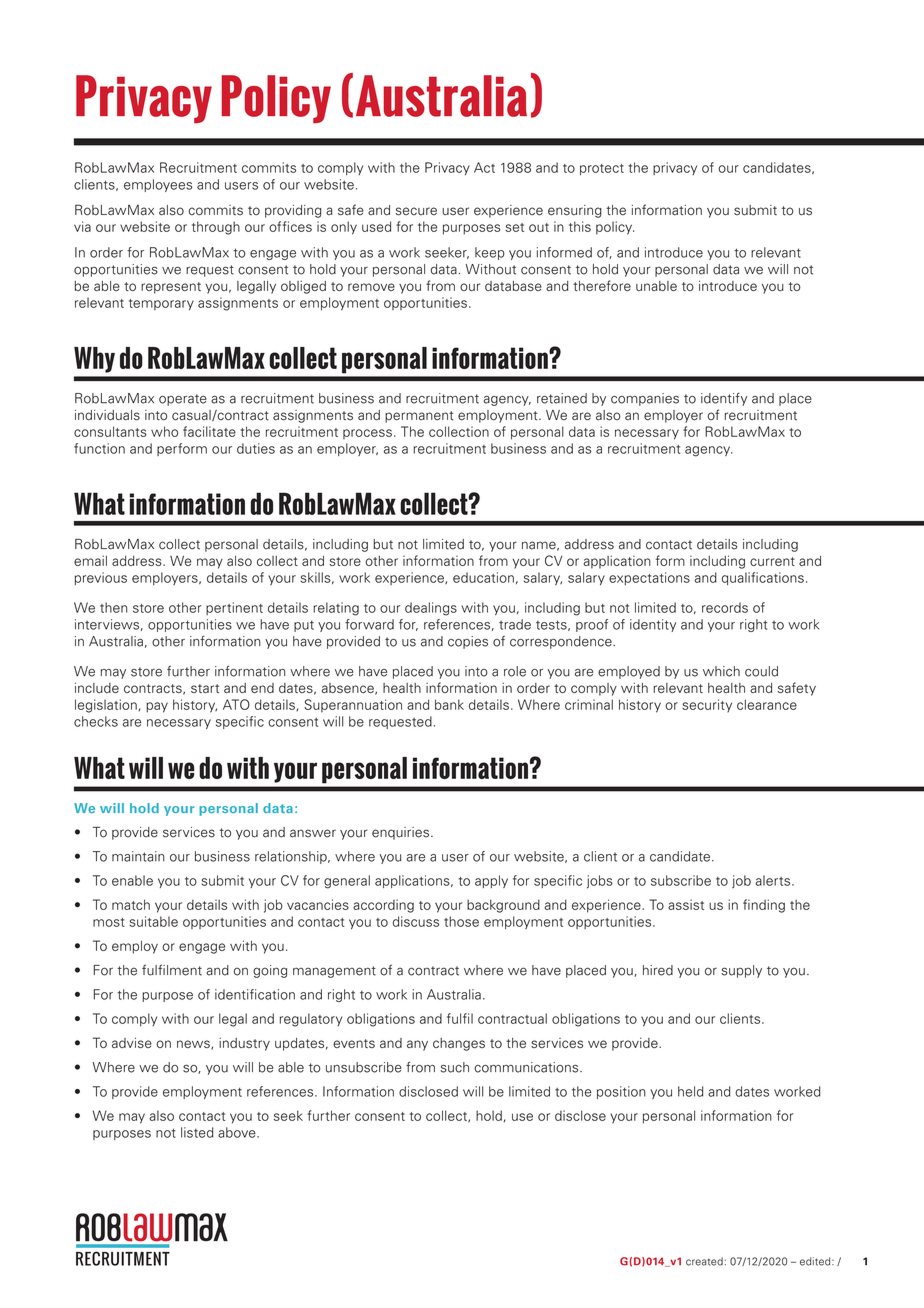 The height and width of the screenshot is (1308, 924). Describe the element at coordinates (454, 1067) in the screenshot. I see `such` at that location.
